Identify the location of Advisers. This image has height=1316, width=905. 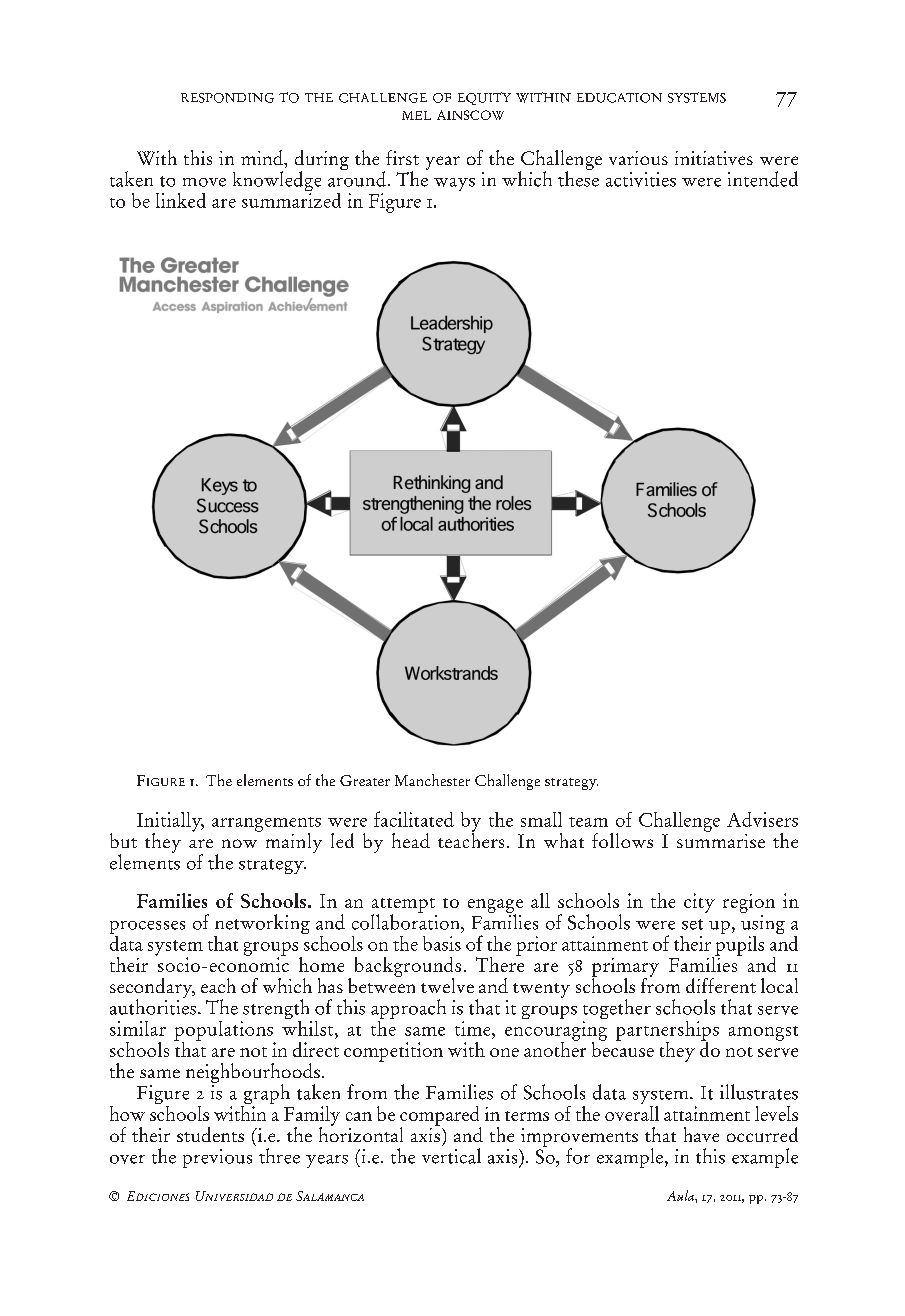
(762, 819).
